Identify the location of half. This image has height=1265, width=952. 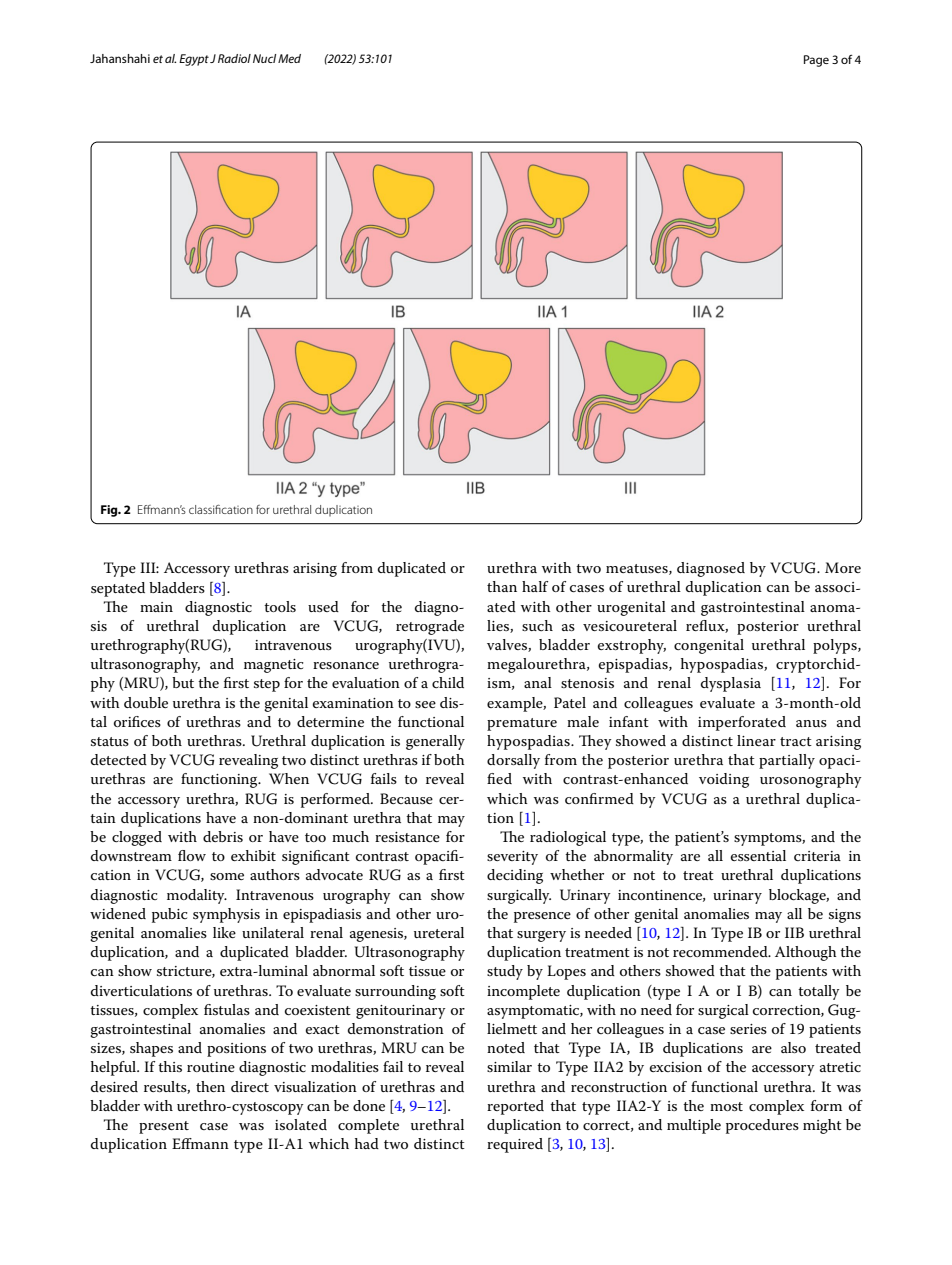
(535, 586).
